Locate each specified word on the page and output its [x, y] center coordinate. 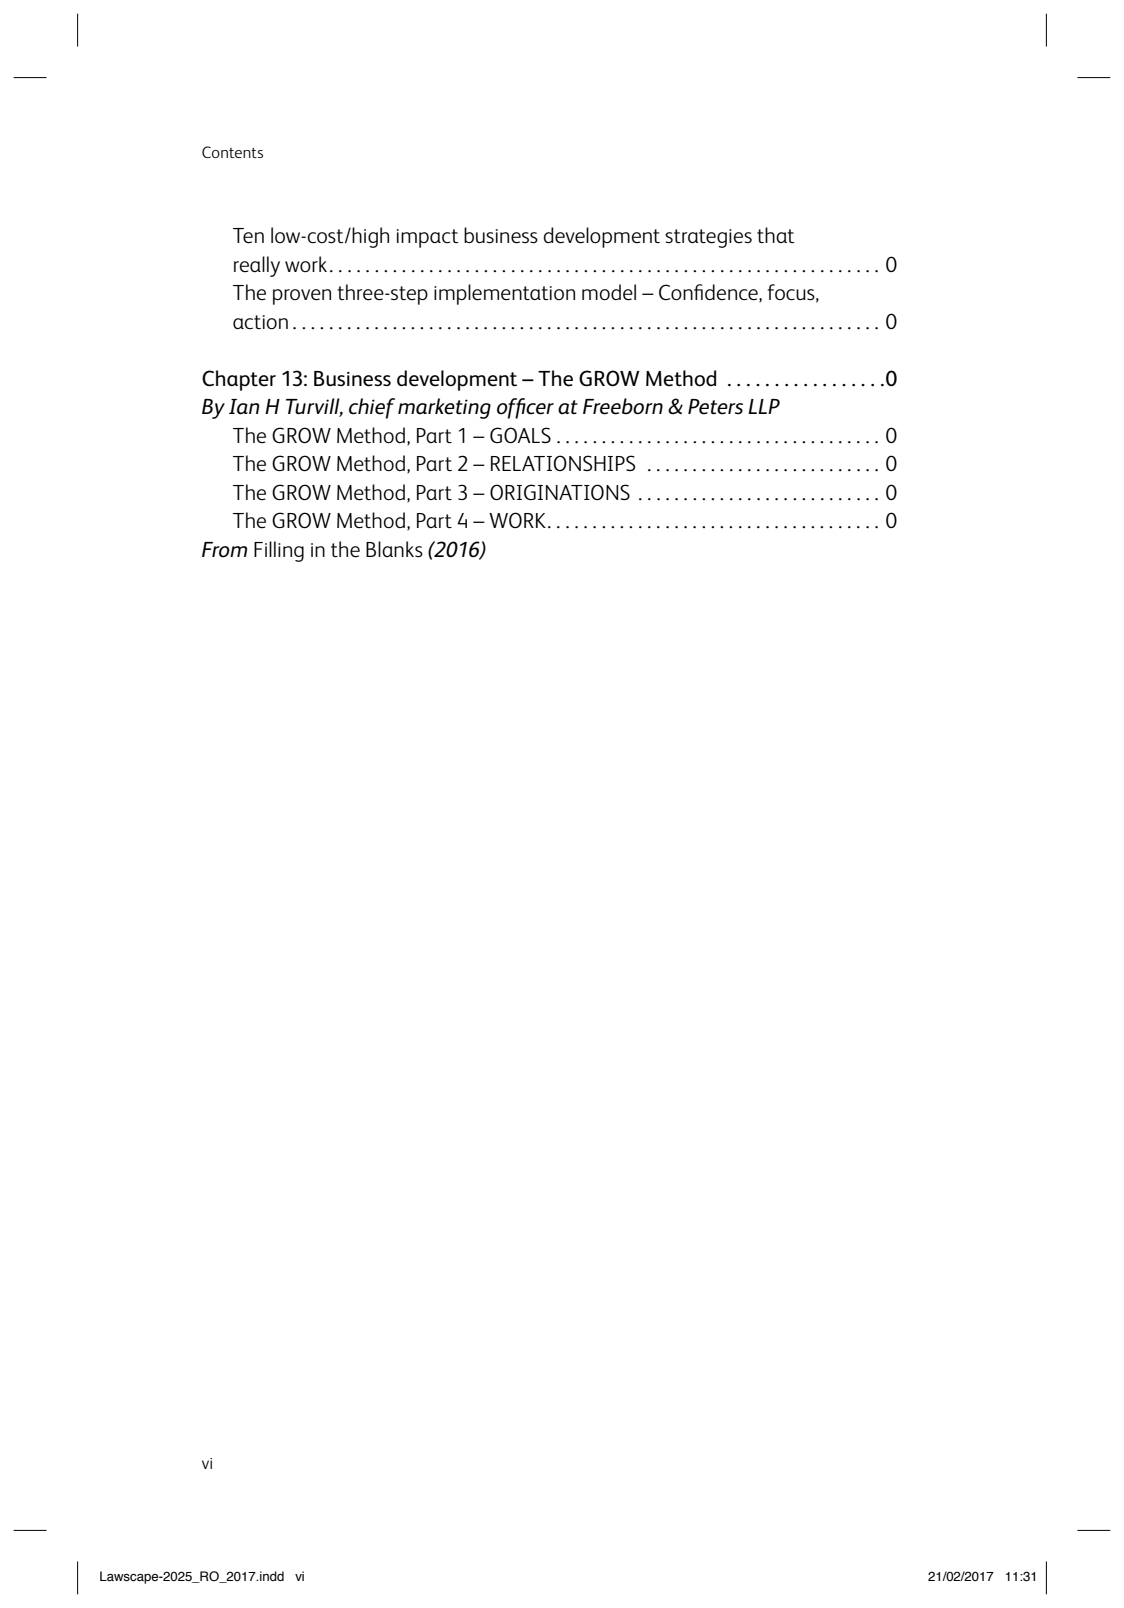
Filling [279, 551]
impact [428, 238]
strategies [708, 238]
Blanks [394, 549]
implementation [504, 294]
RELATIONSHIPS [563, 463]
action [260, 322]
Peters [715, 407]
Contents [232, 152]
